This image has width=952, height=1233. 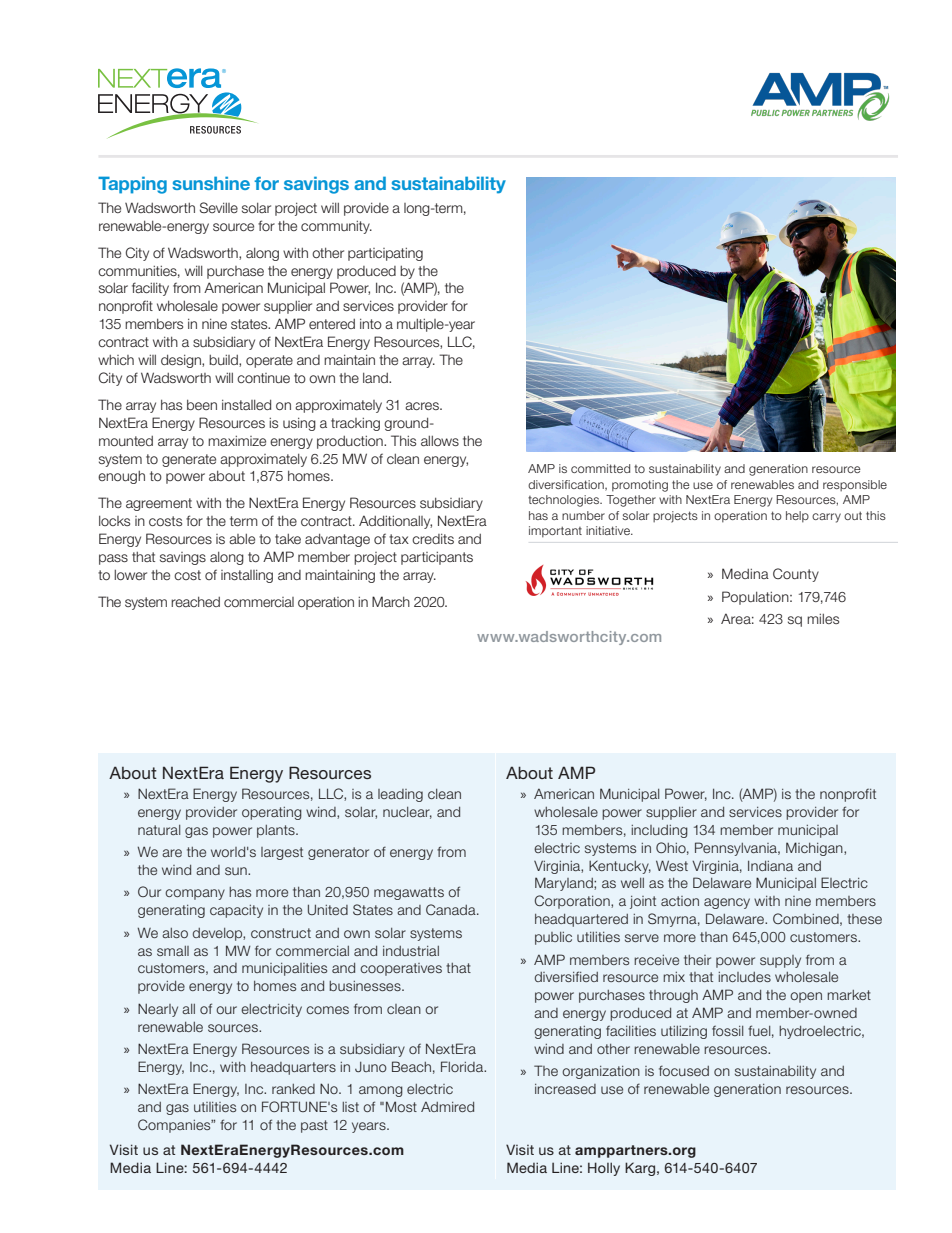 What do you see at coordinates (823, 619) in the image?
I see `miles` at bounding box center [823, 619].
